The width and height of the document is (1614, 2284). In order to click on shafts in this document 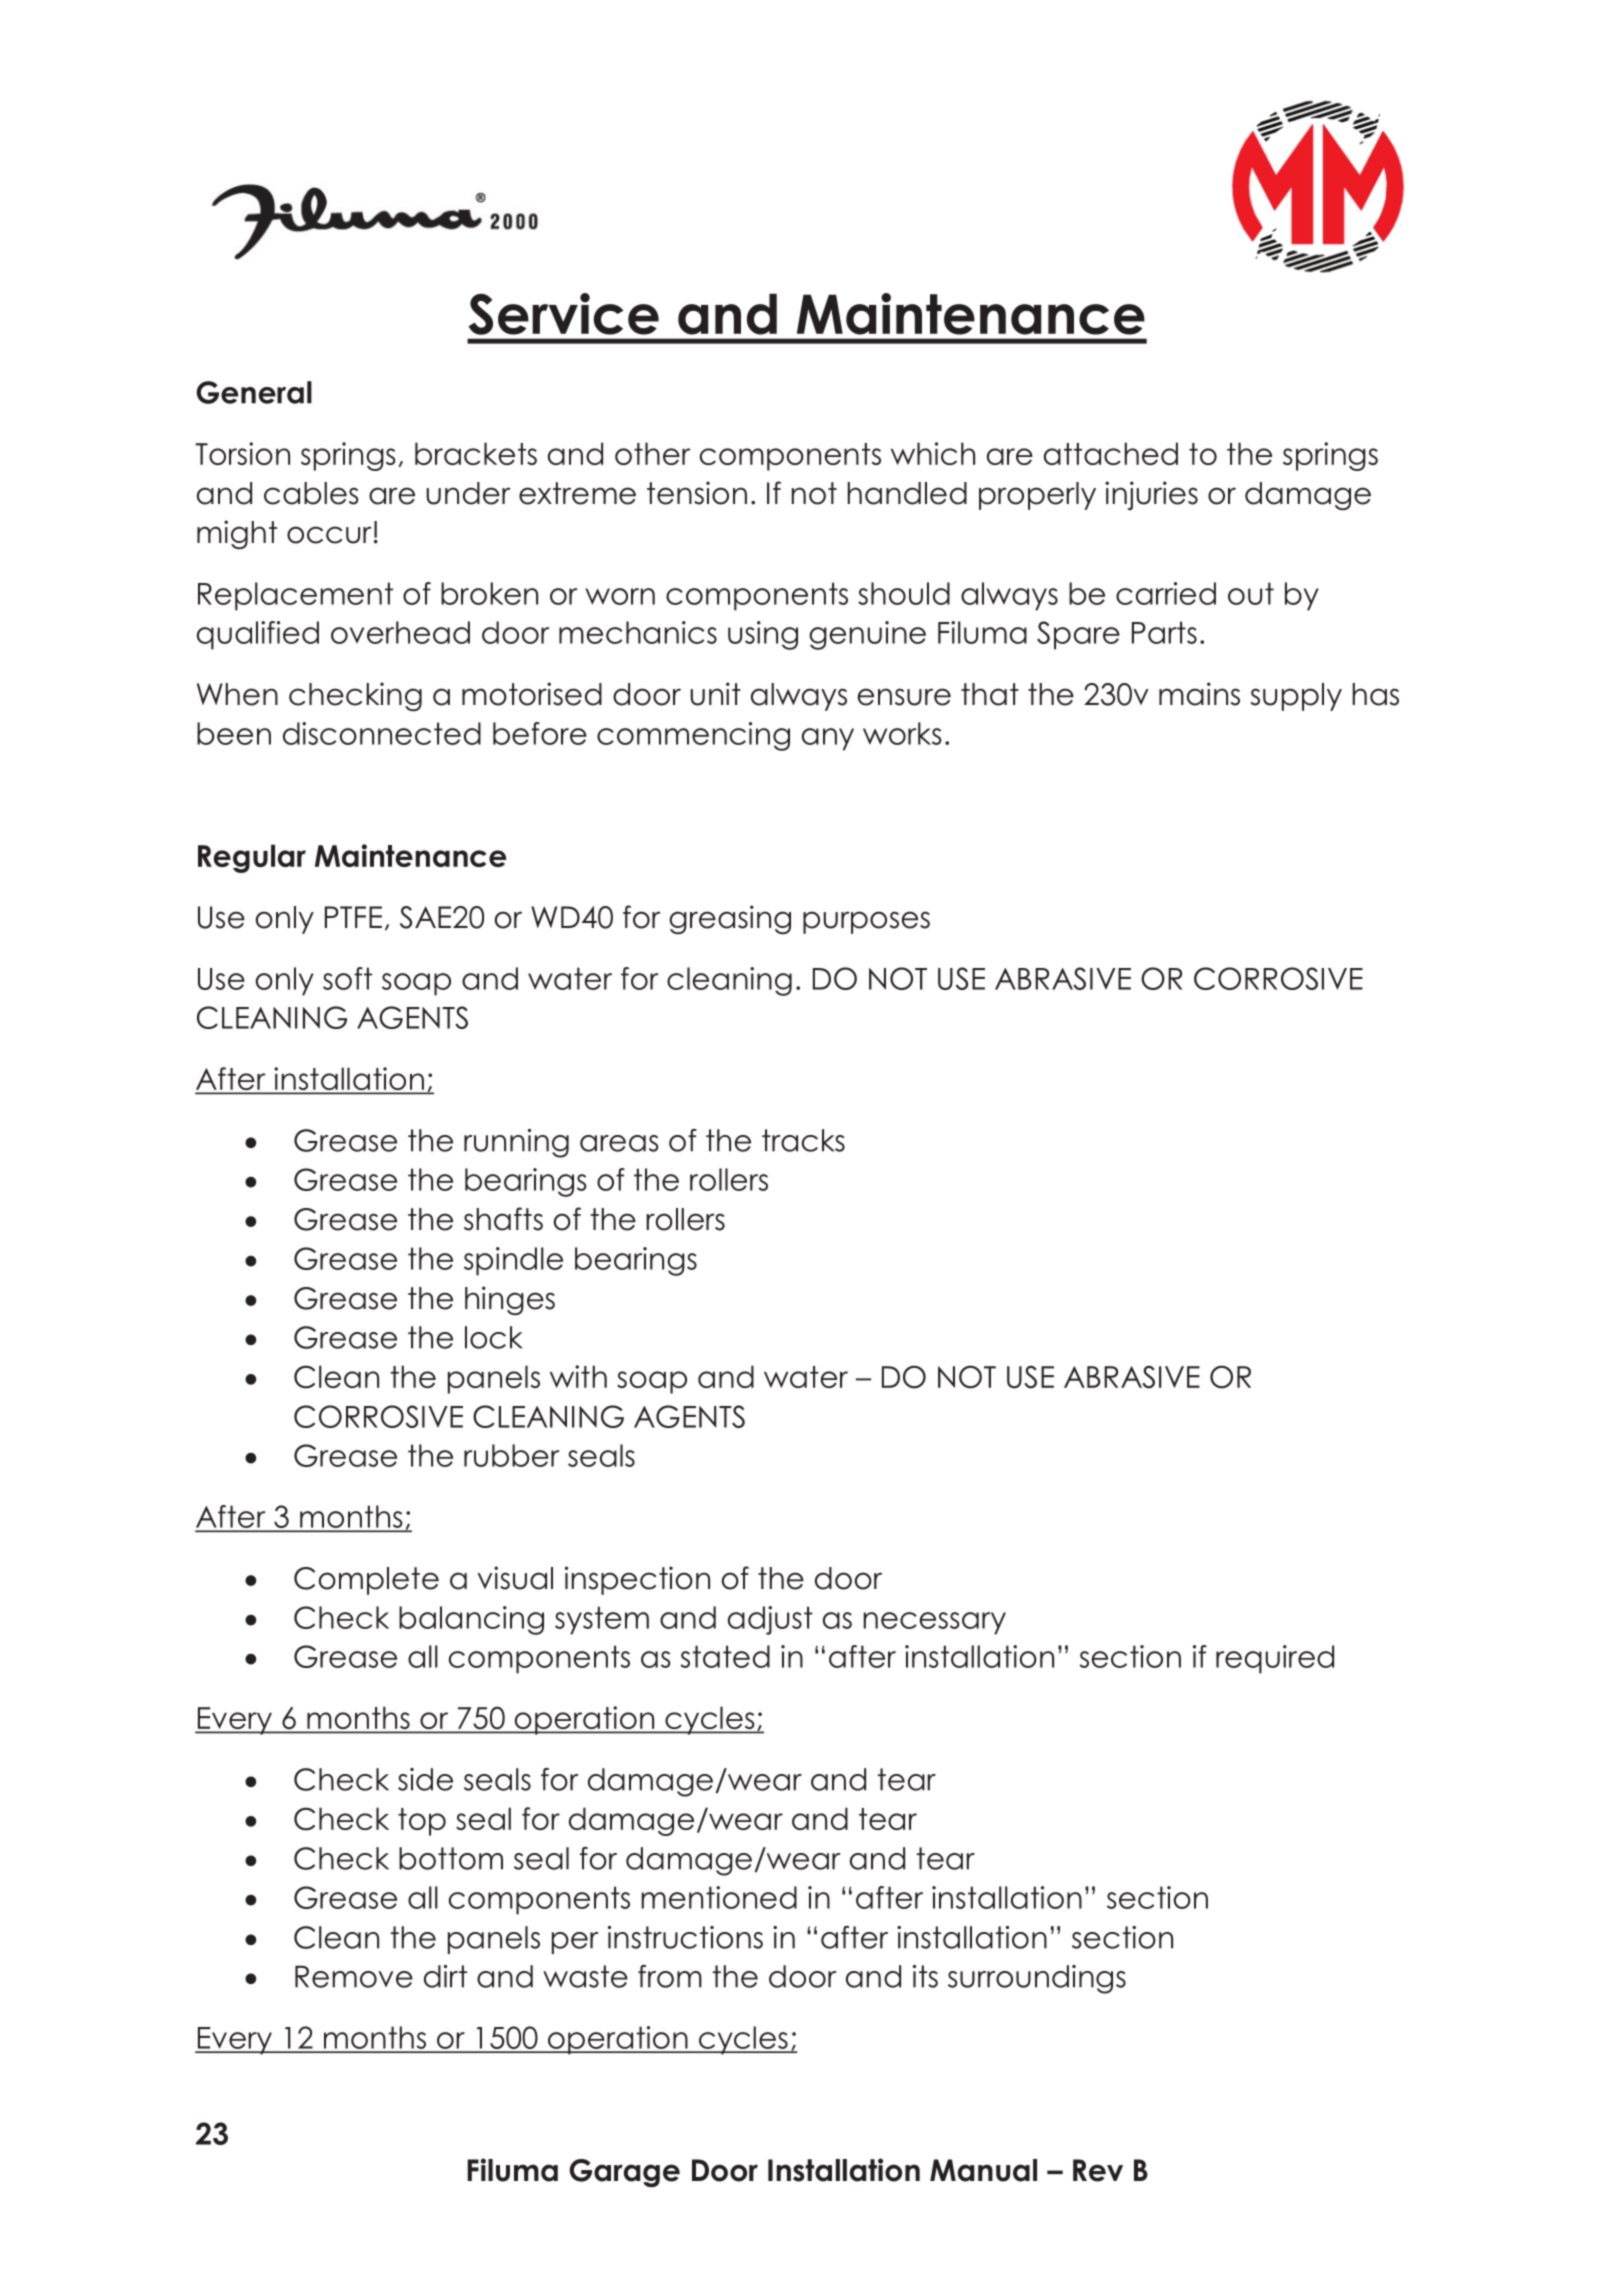, I will do `click(503, 1219)`.
